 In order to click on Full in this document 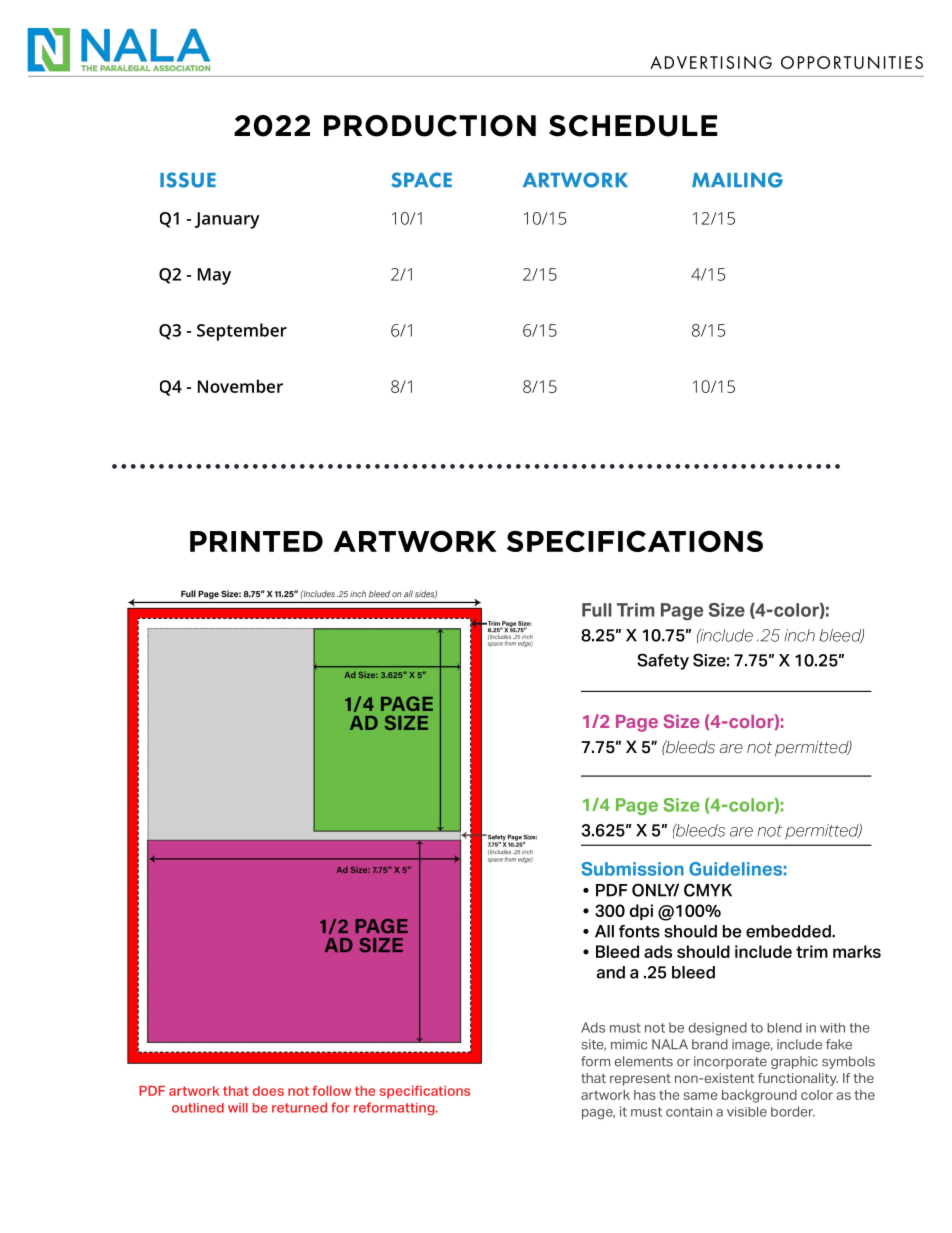, I will do `click(597, 610)`.
